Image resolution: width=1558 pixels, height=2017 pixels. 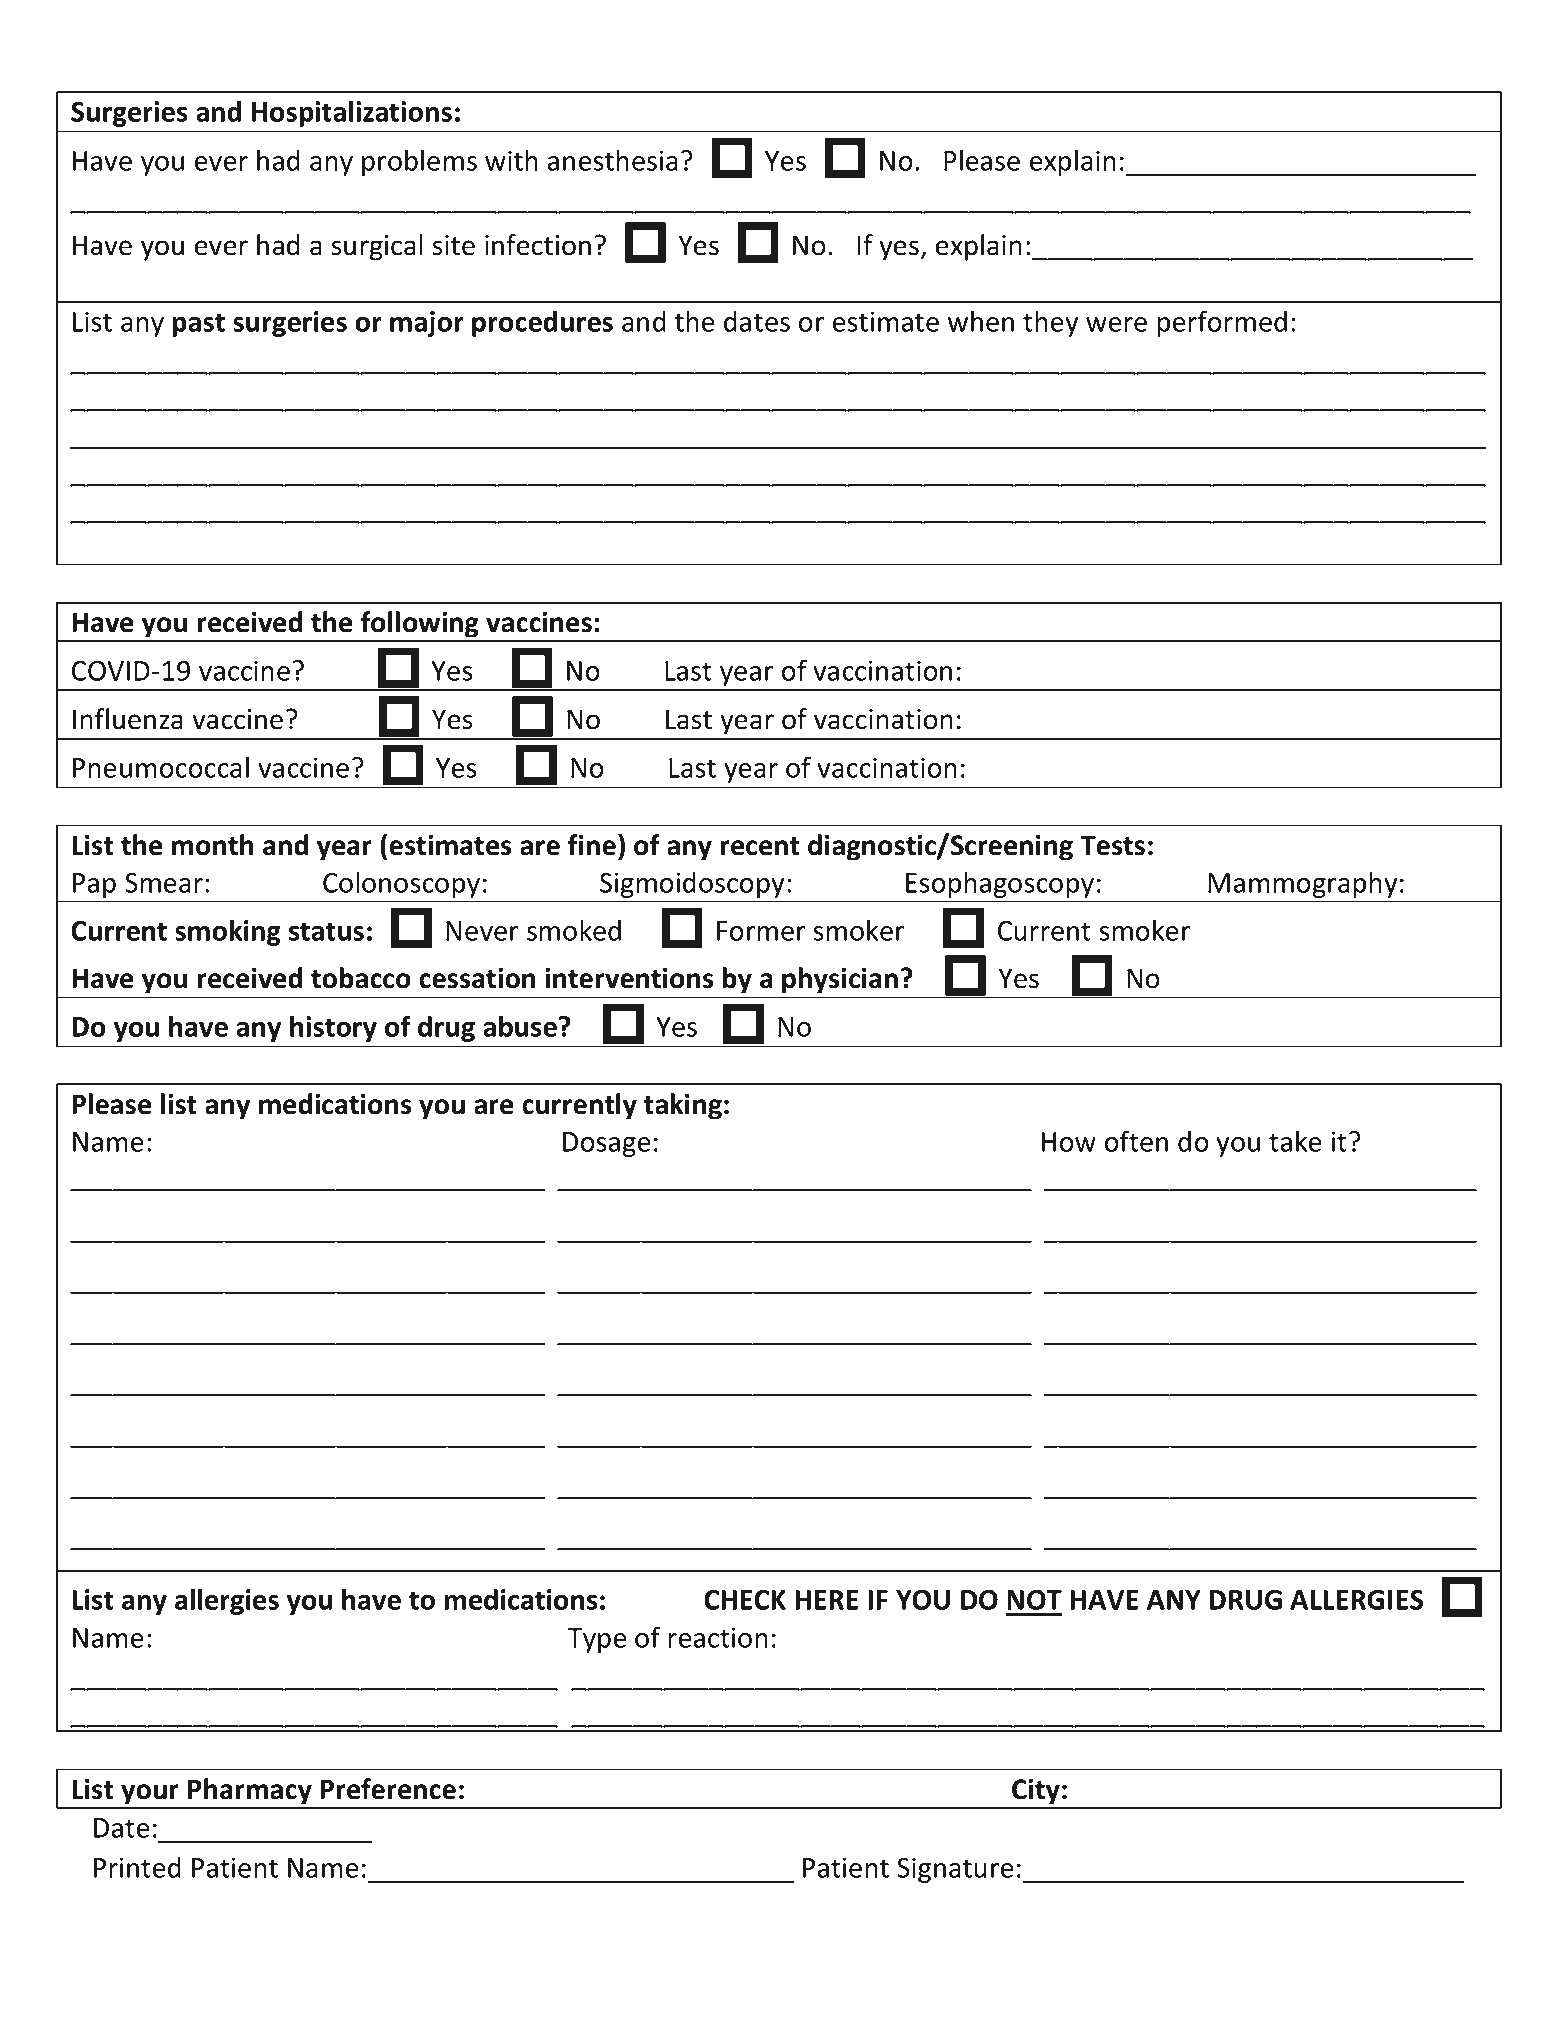 What do you see at coordinates (1116, 324) in the screenshot?
I see `were` at bounding box center [1116, 324].
